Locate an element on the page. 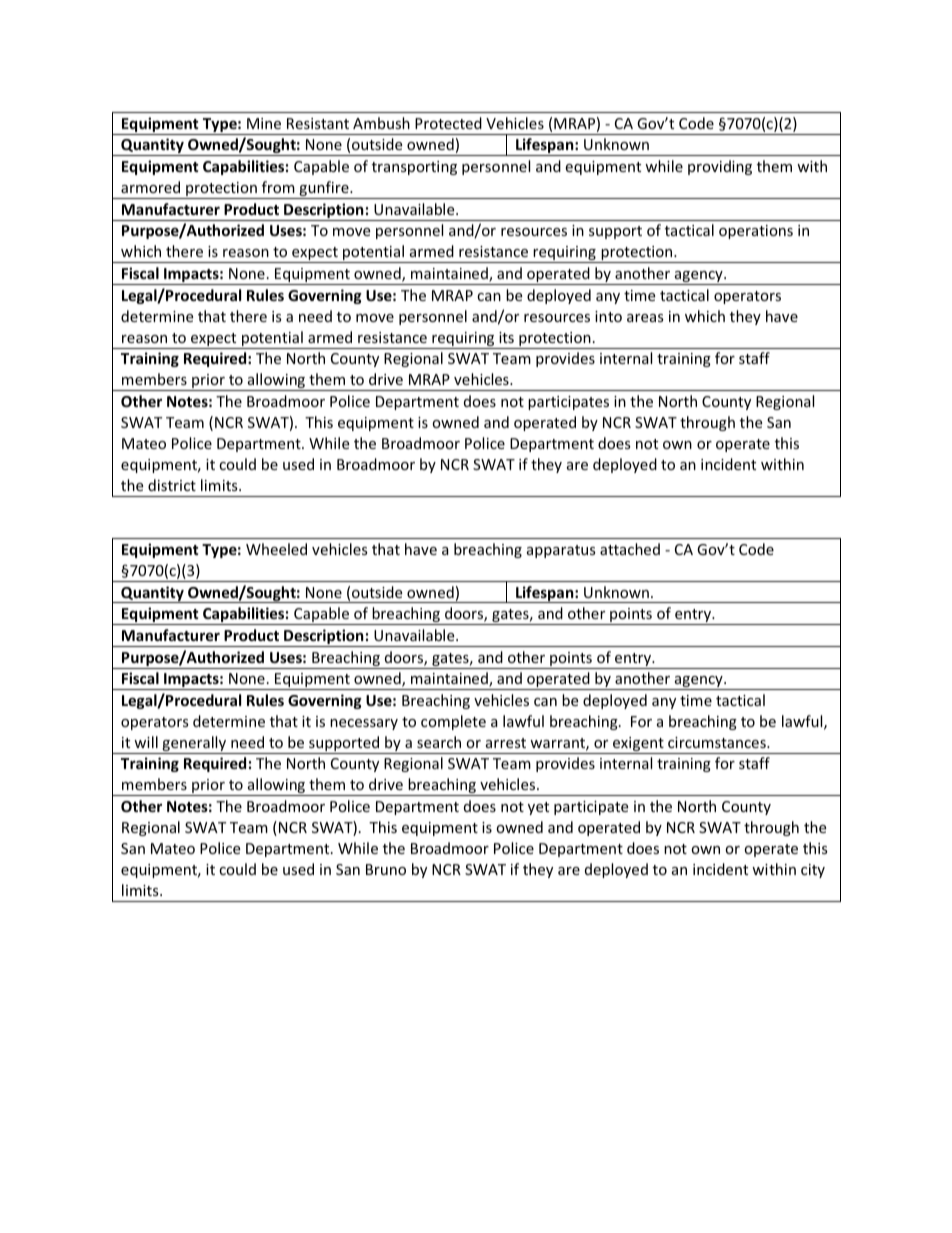 Image resolution: width=952 pixels, height=1233 pixels. circumstances is located at coordinates (718, 742).
